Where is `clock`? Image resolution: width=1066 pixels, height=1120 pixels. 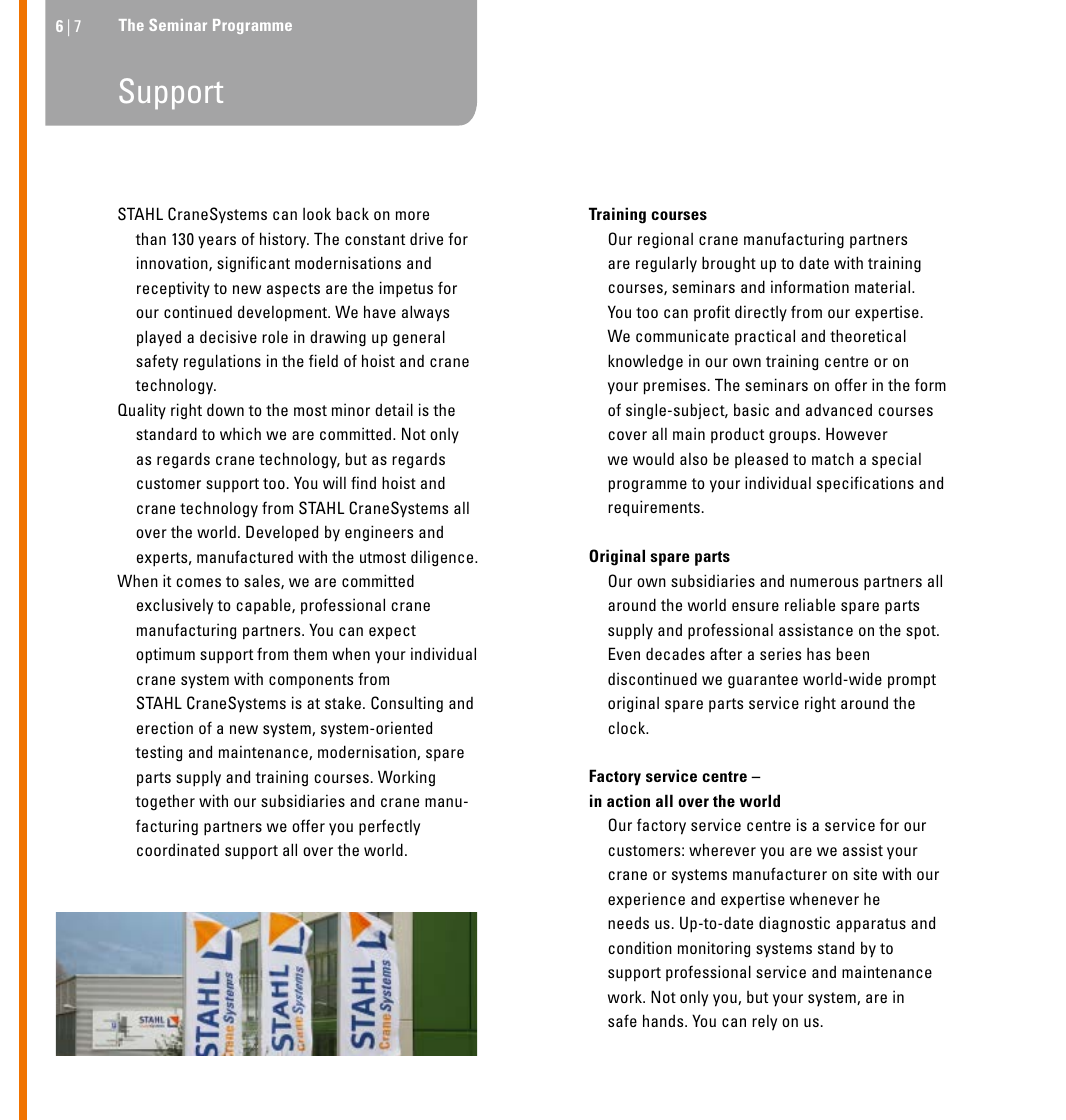 clock is located at coordinates (628, 727).
